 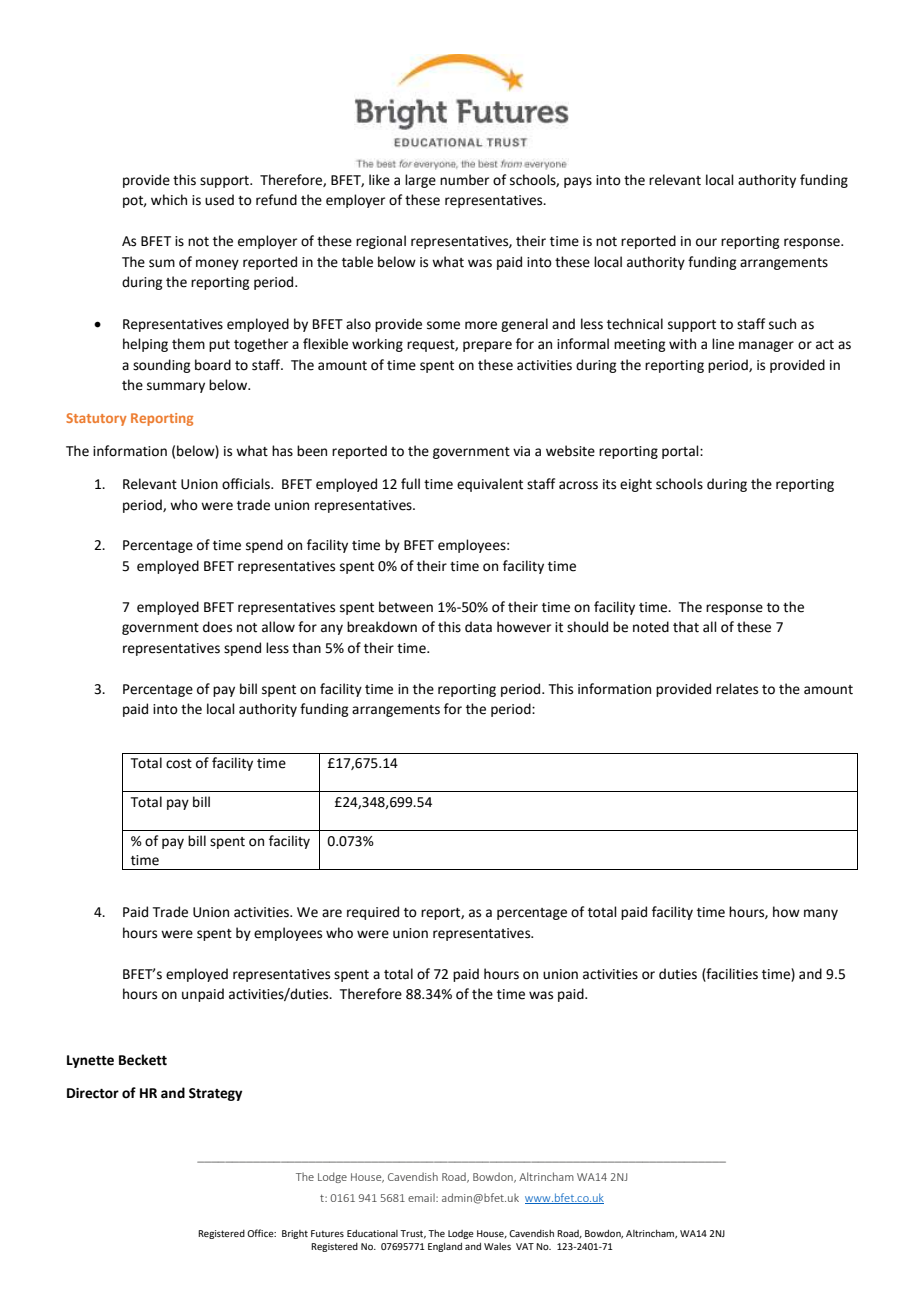 What do you see at coordinates (169, 200) in the document?
I see `which` at bounding box center [169, 200].
